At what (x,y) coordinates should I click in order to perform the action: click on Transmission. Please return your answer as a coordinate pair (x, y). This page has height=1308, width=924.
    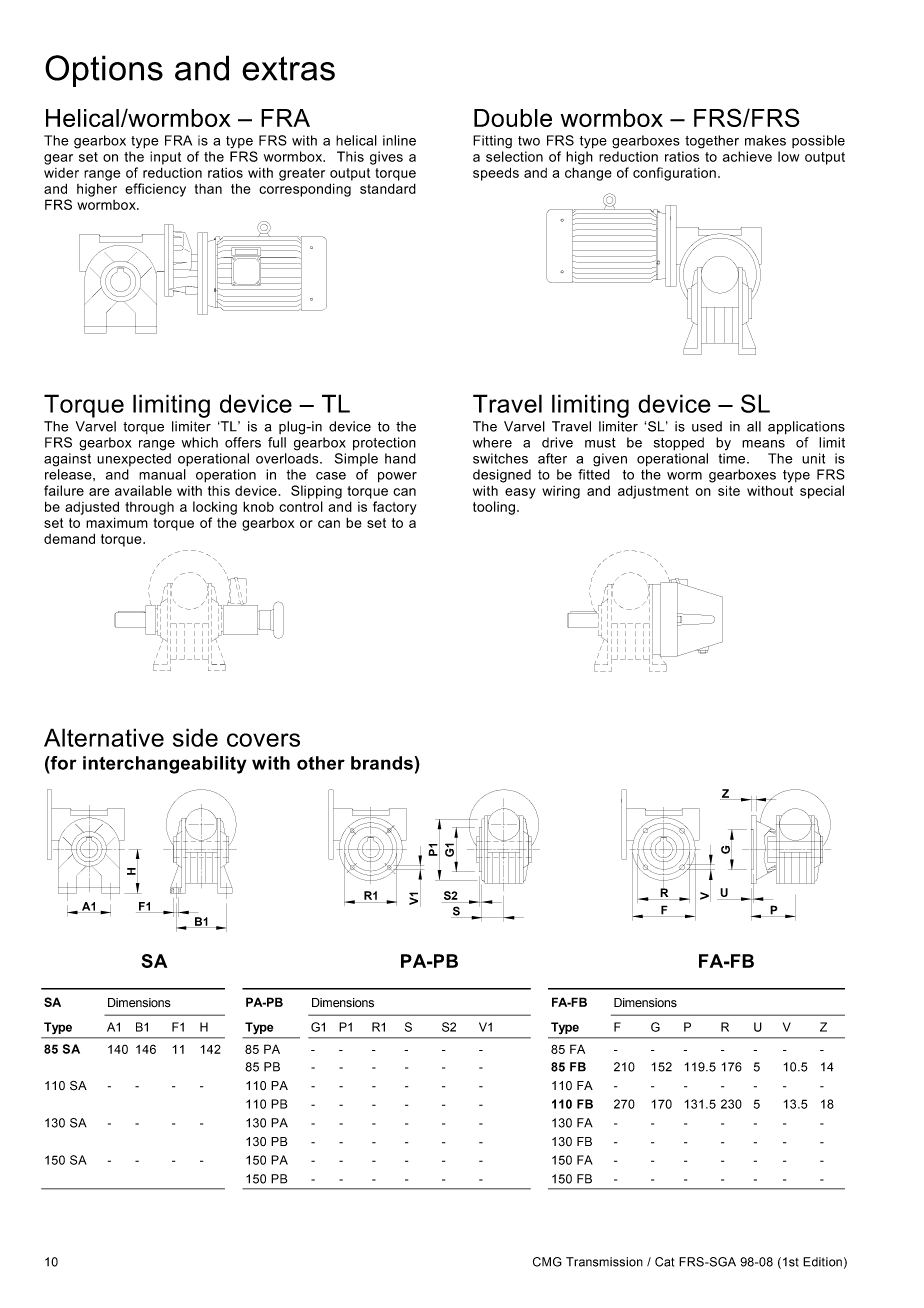
    Looking at the image, I should click on (604, 1262).
